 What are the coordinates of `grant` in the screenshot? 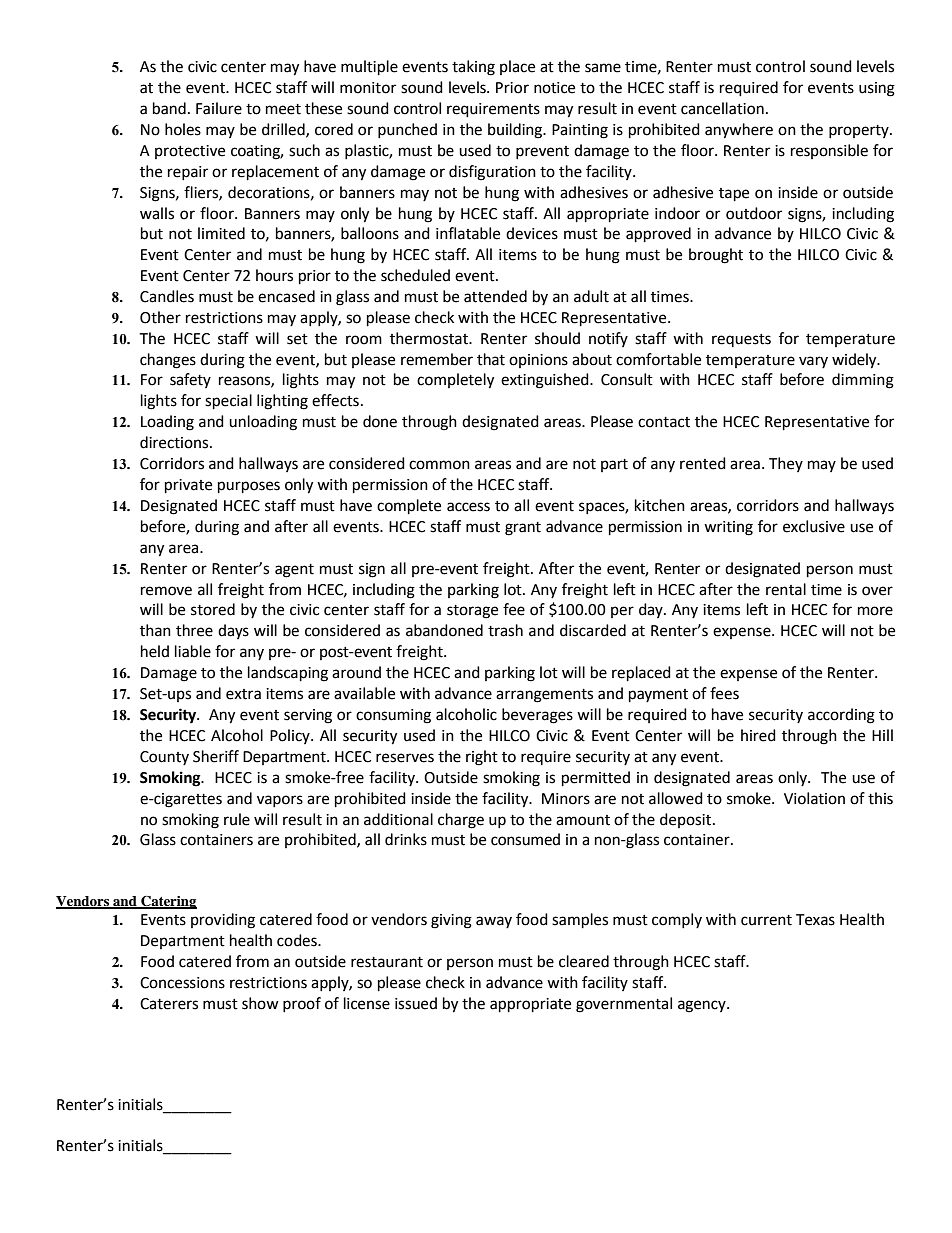 It's located at (523, 529).
